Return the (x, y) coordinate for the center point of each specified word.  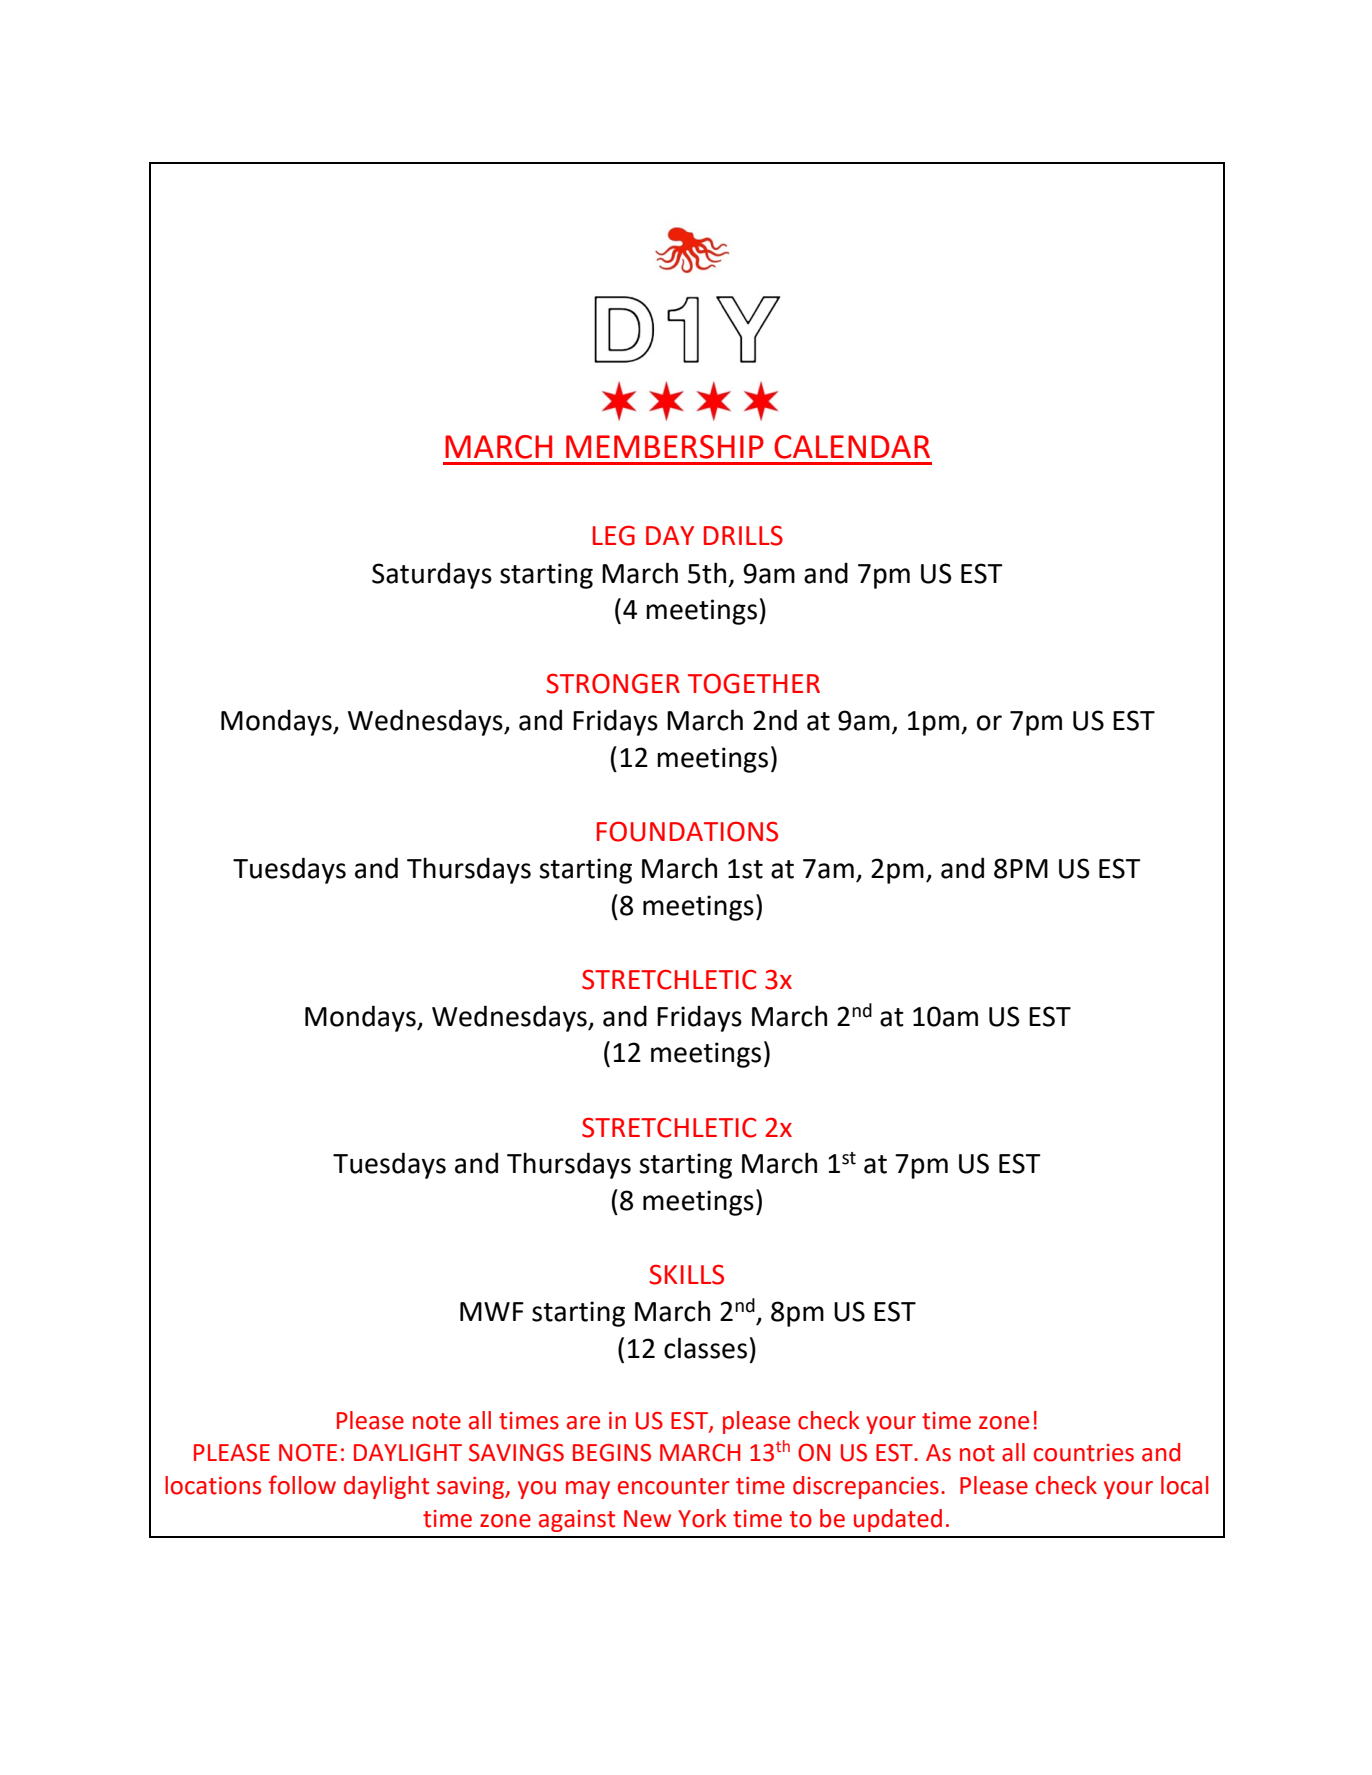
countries (1084, 1453)
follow (302, 1485)
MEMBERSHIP (665, 447)
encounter (674, 1486)
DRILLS (743, 535)
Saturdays (432, 575)
